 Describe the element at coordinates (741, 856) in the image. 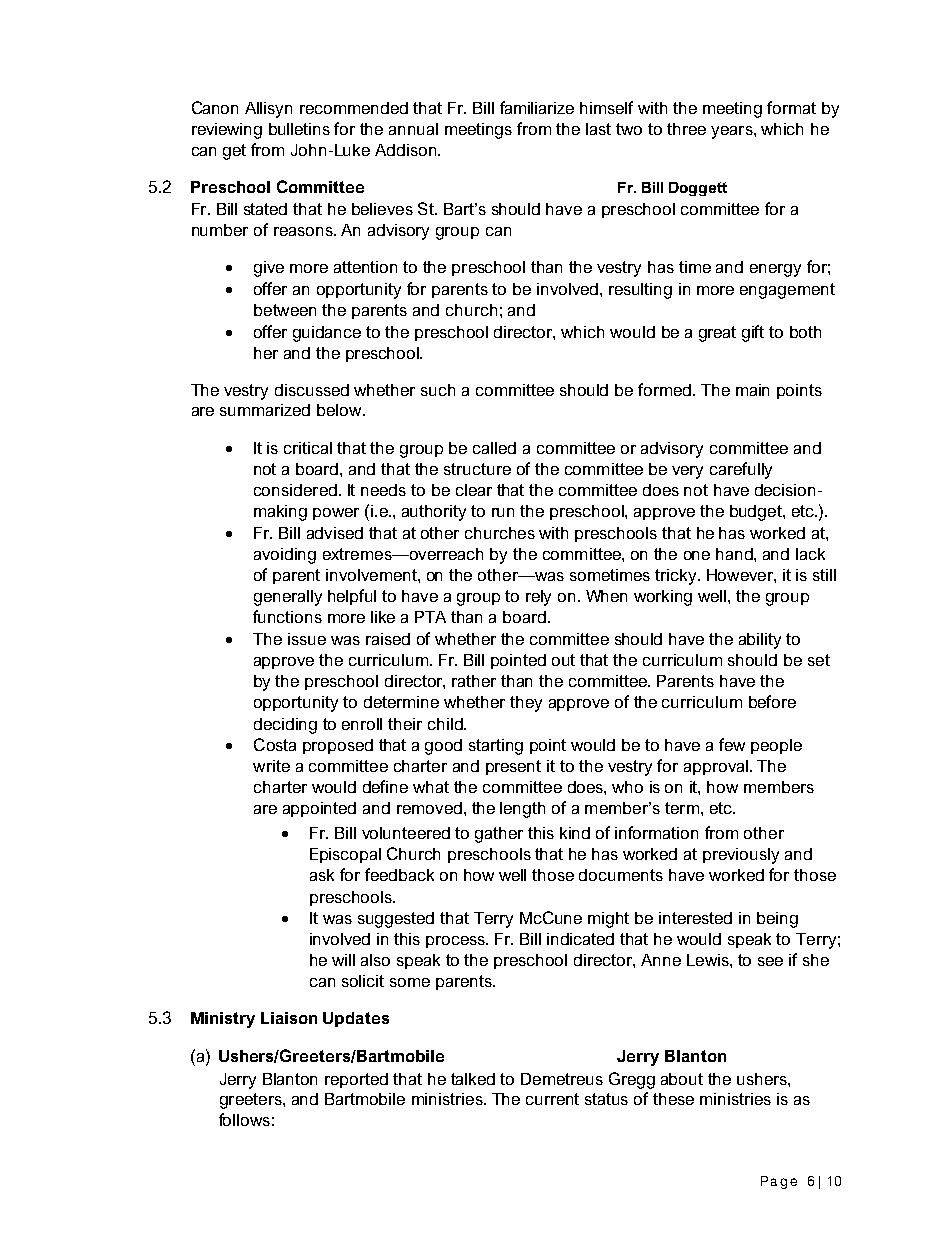

I see `previously` at that location.
